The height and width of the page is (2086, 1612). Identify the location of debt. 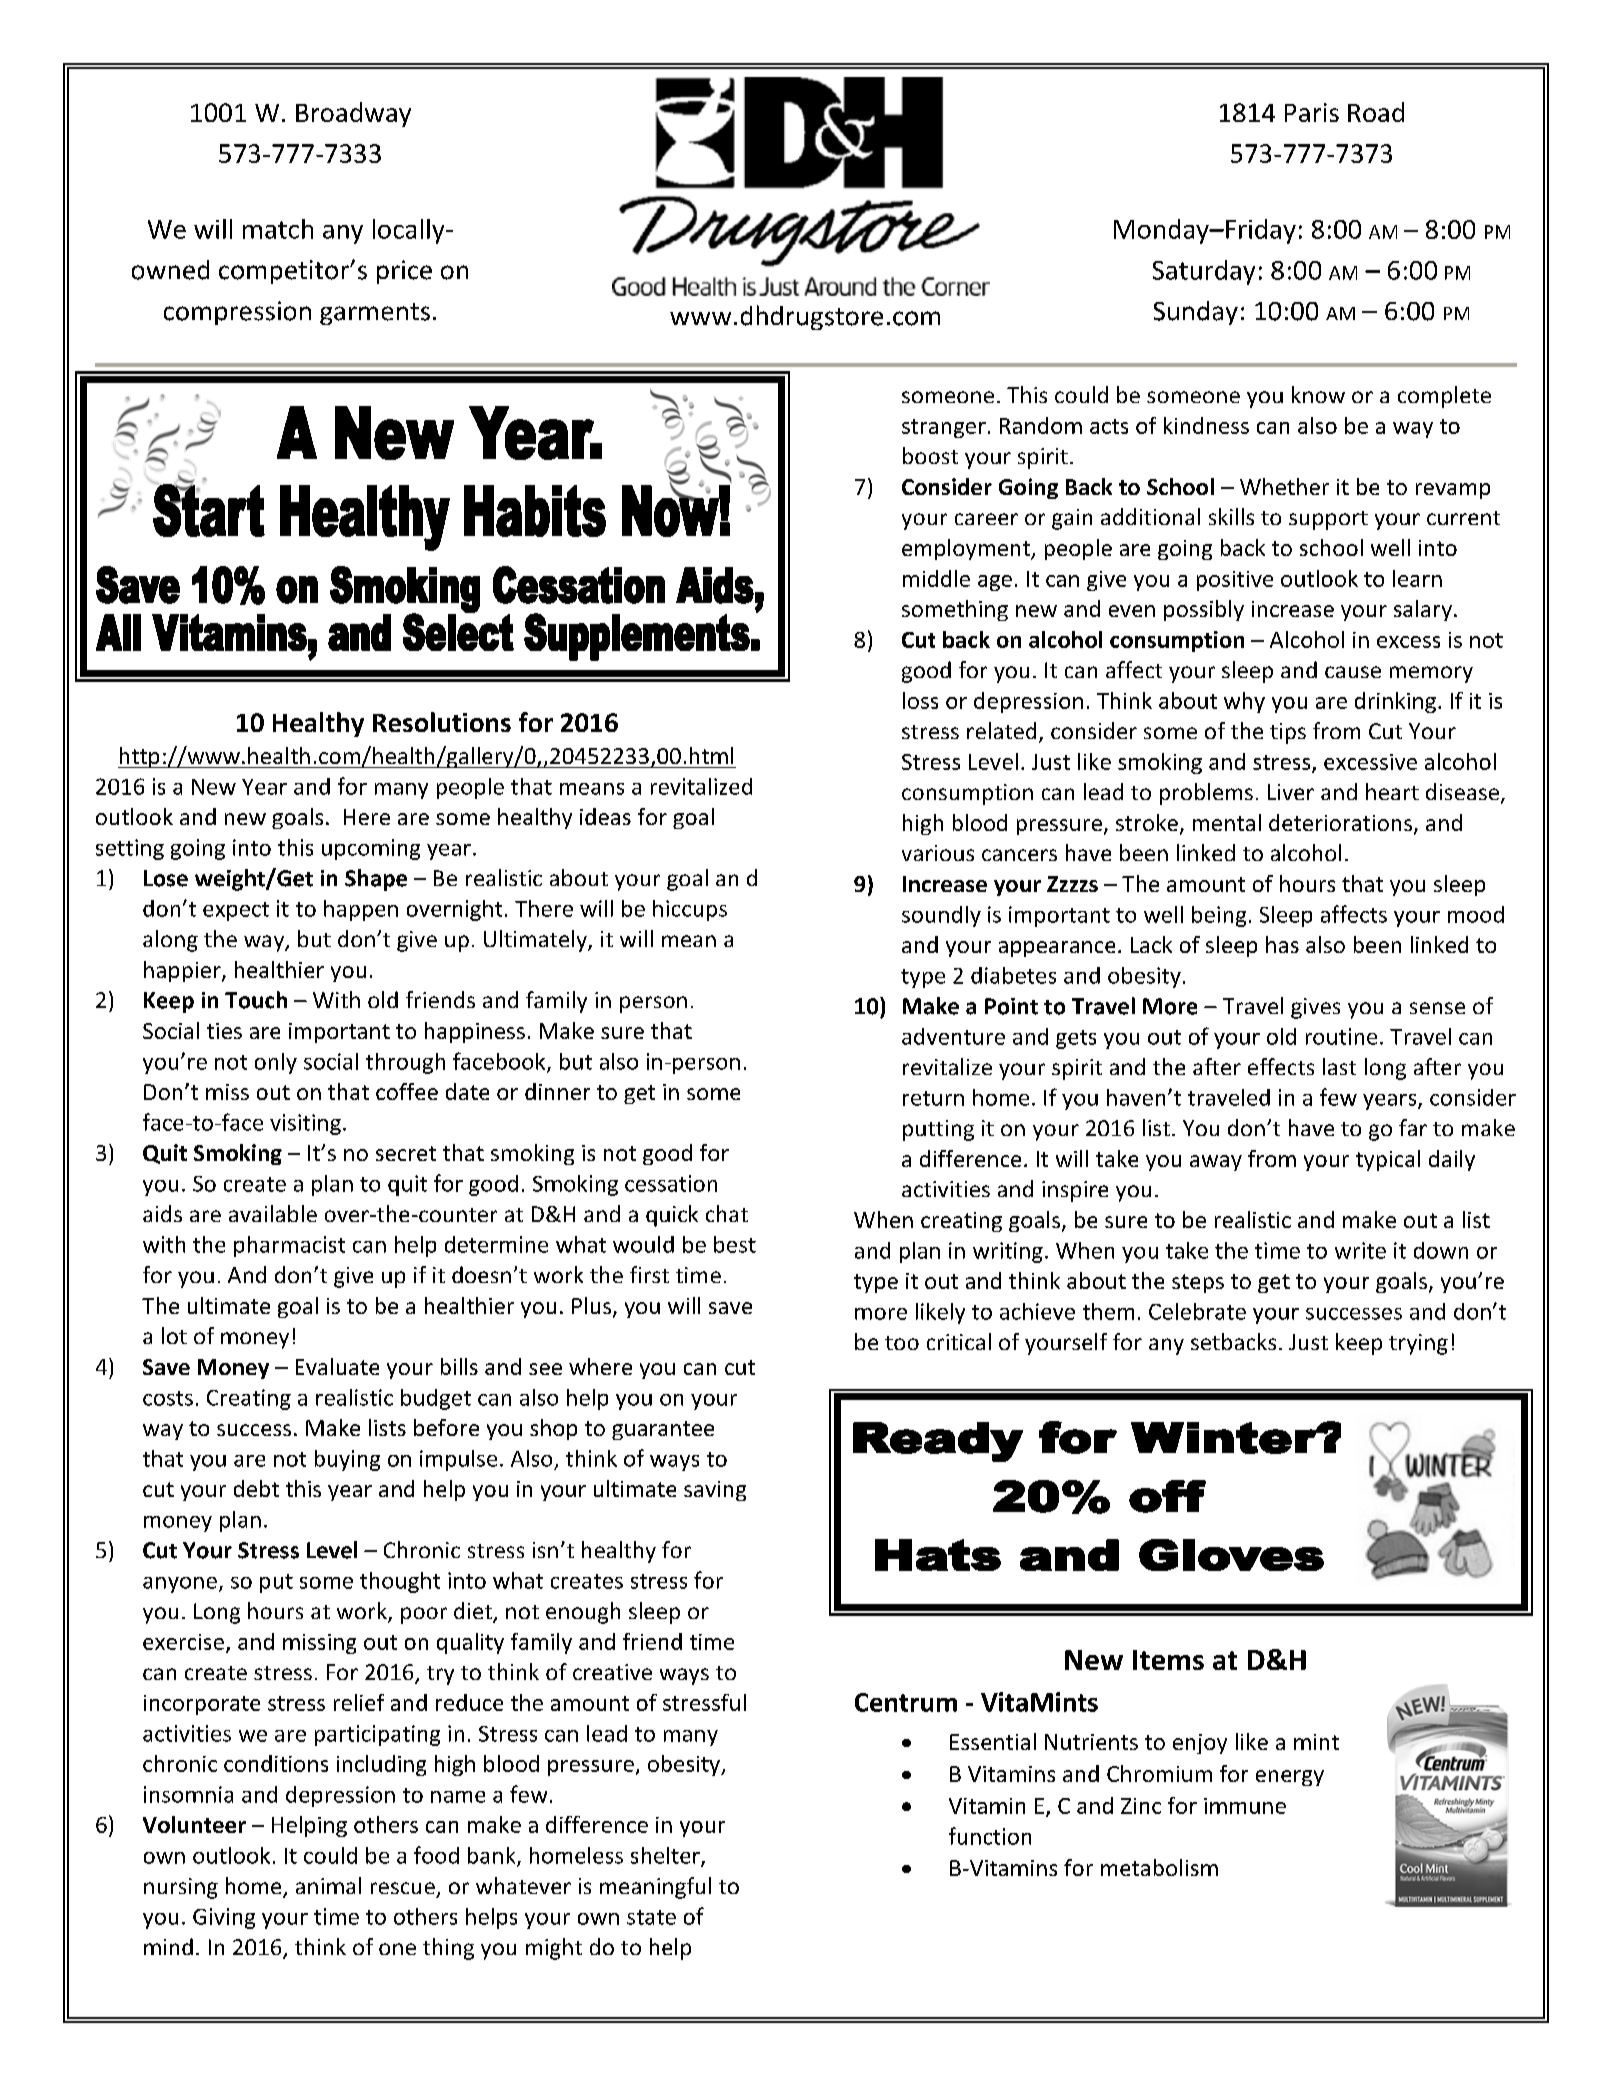
(256, 1488).
